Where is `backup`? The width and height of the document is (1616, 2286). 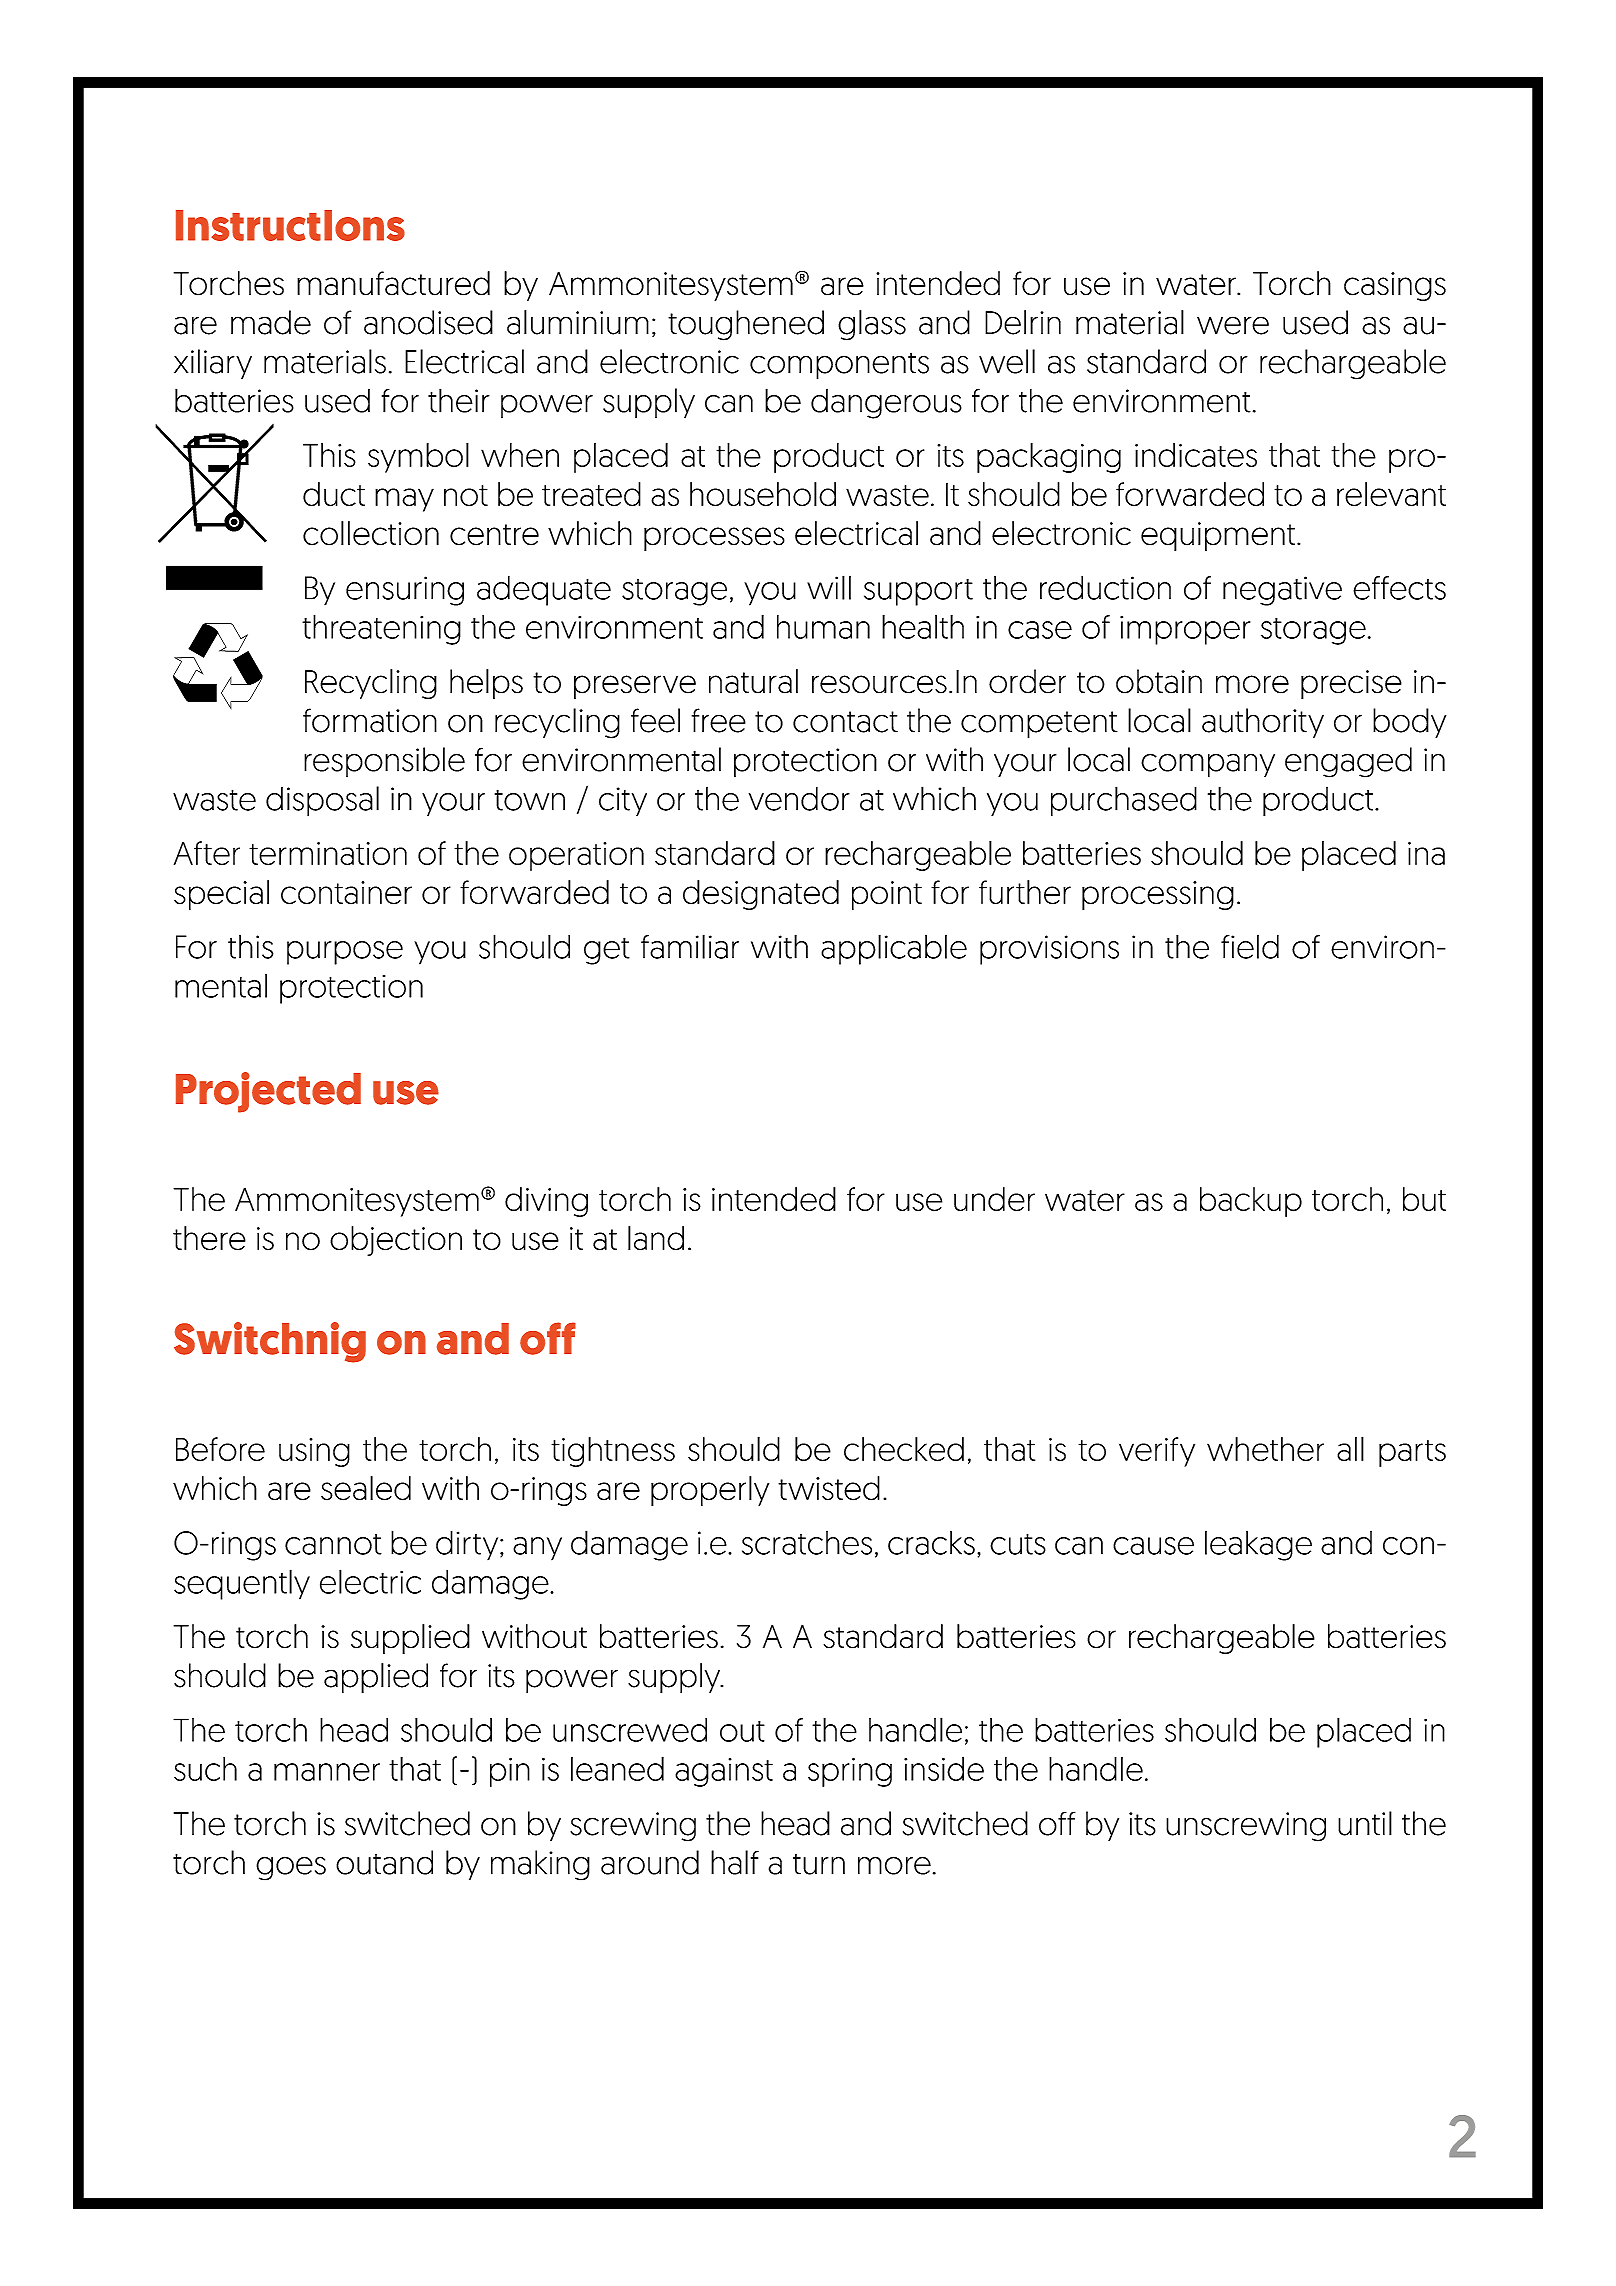
backup is located at coordinates (1251, 1202).
